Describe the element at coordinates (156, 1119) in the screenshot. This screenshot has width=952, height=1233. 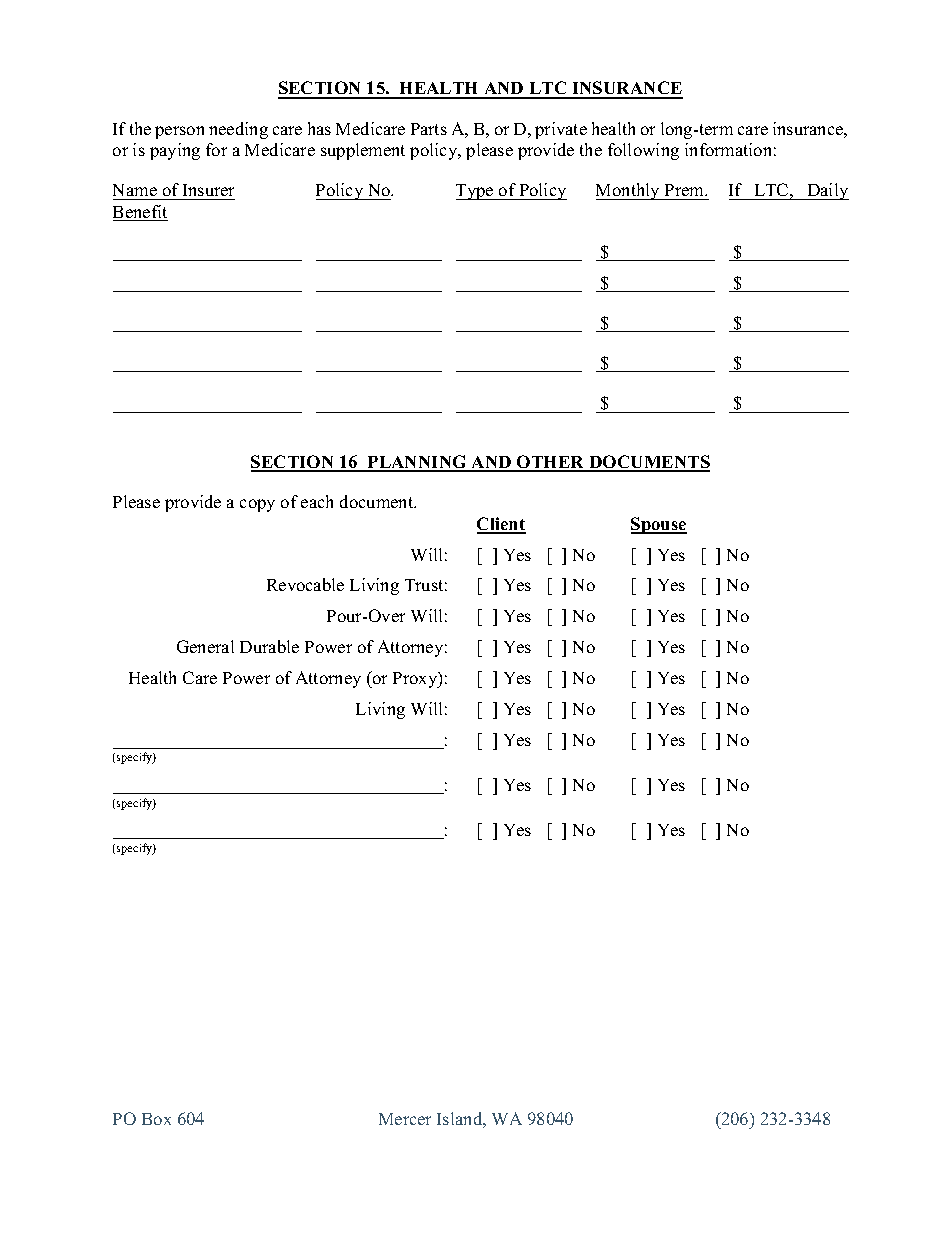
I see `Box` at that location.
